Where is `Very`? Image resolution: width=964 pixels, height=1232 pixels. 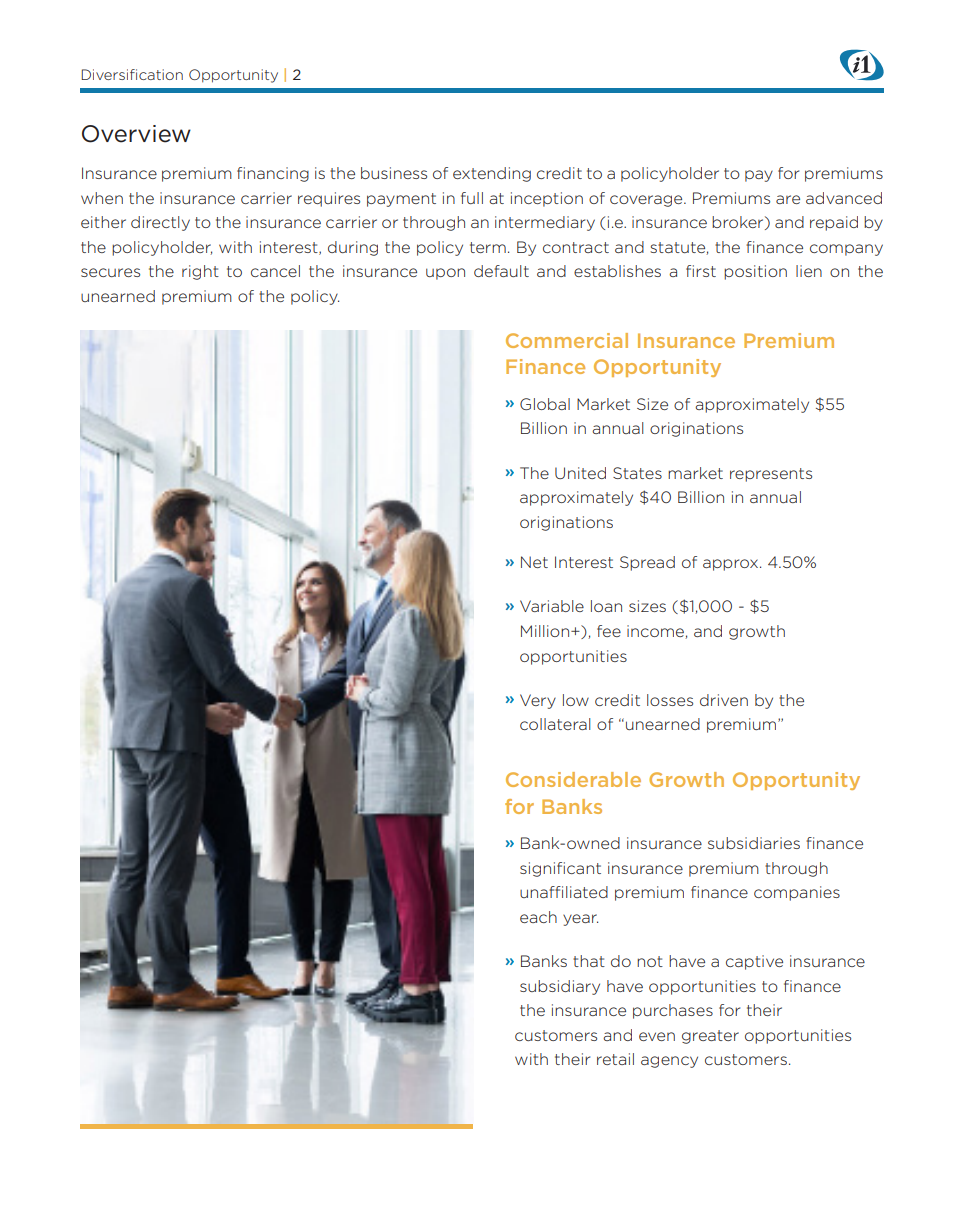
Very is located at coordinates (538, 701).
